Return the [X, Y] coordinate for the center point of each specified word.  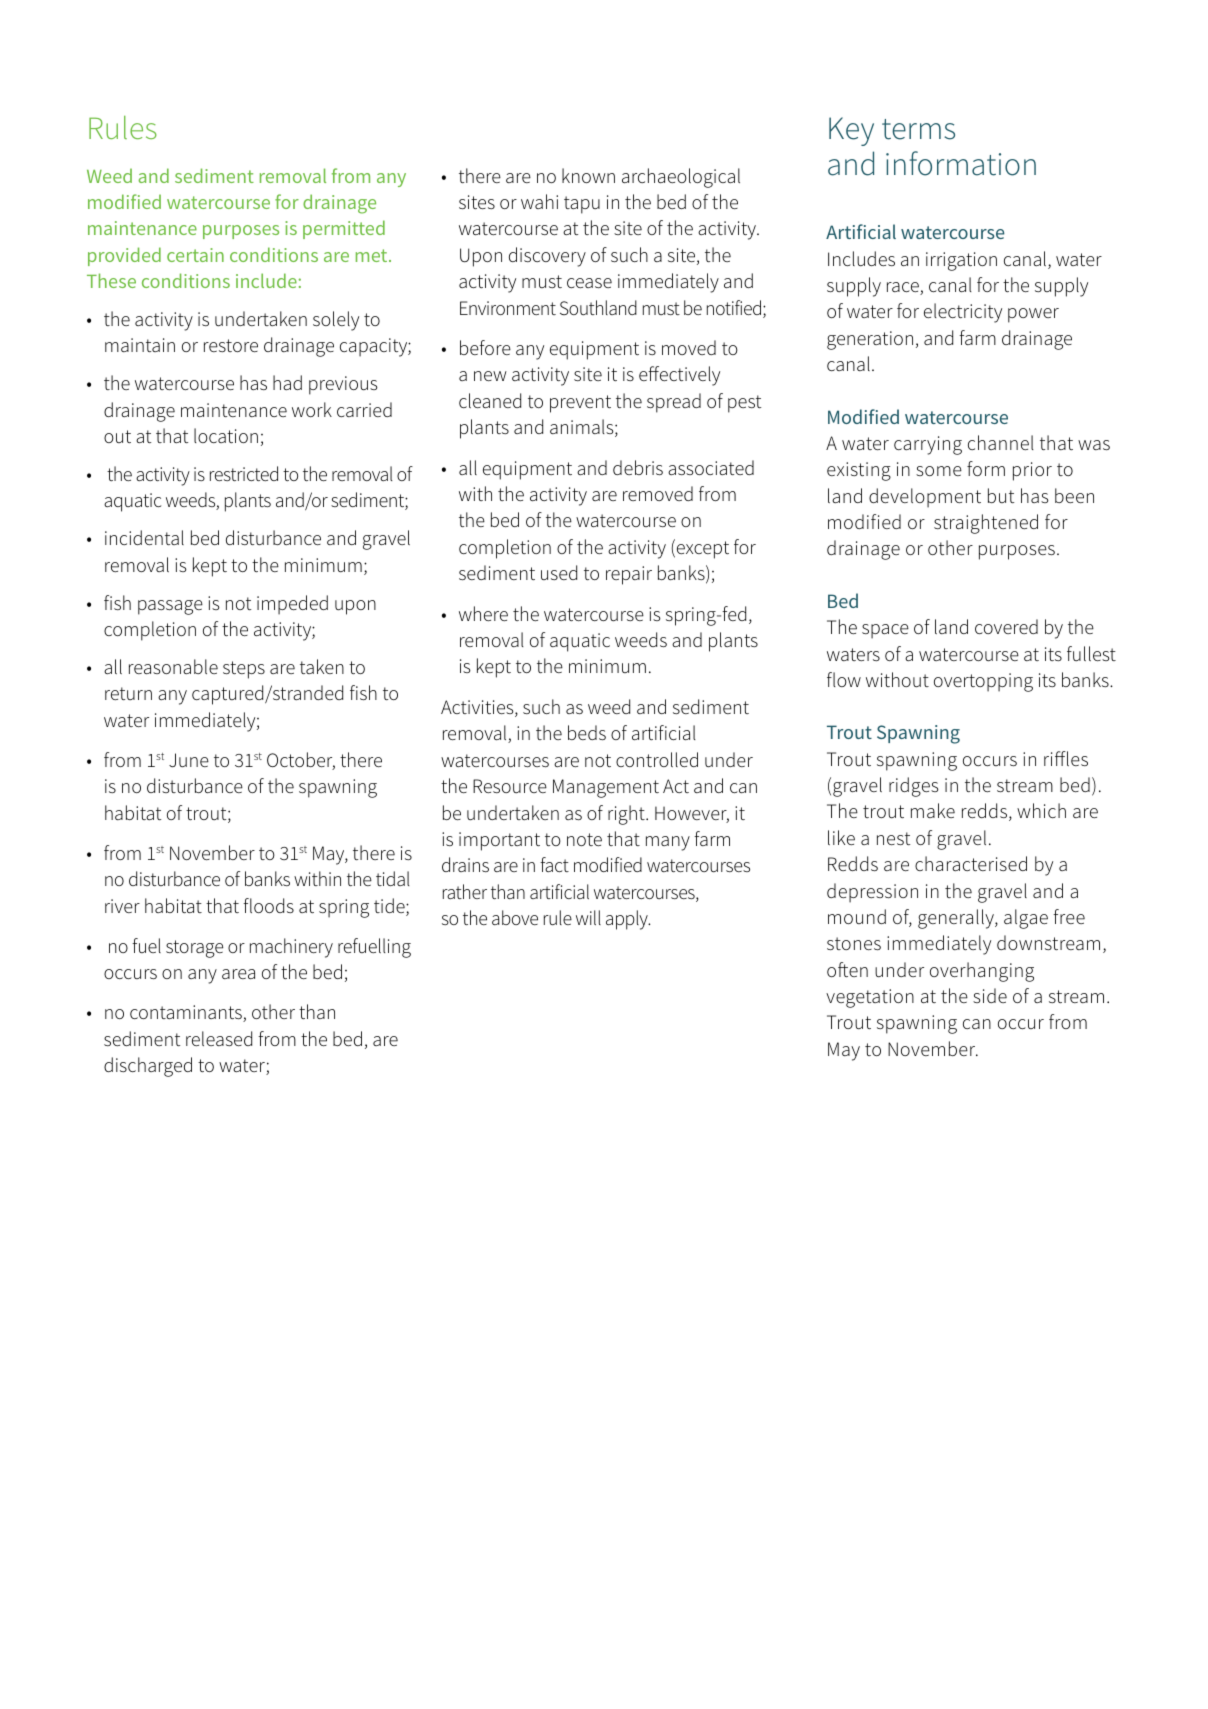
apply [628, 920]
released [219, 1038]
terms [918, 129]
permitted [344, 229]
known [588, 175]
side [990, 995]
